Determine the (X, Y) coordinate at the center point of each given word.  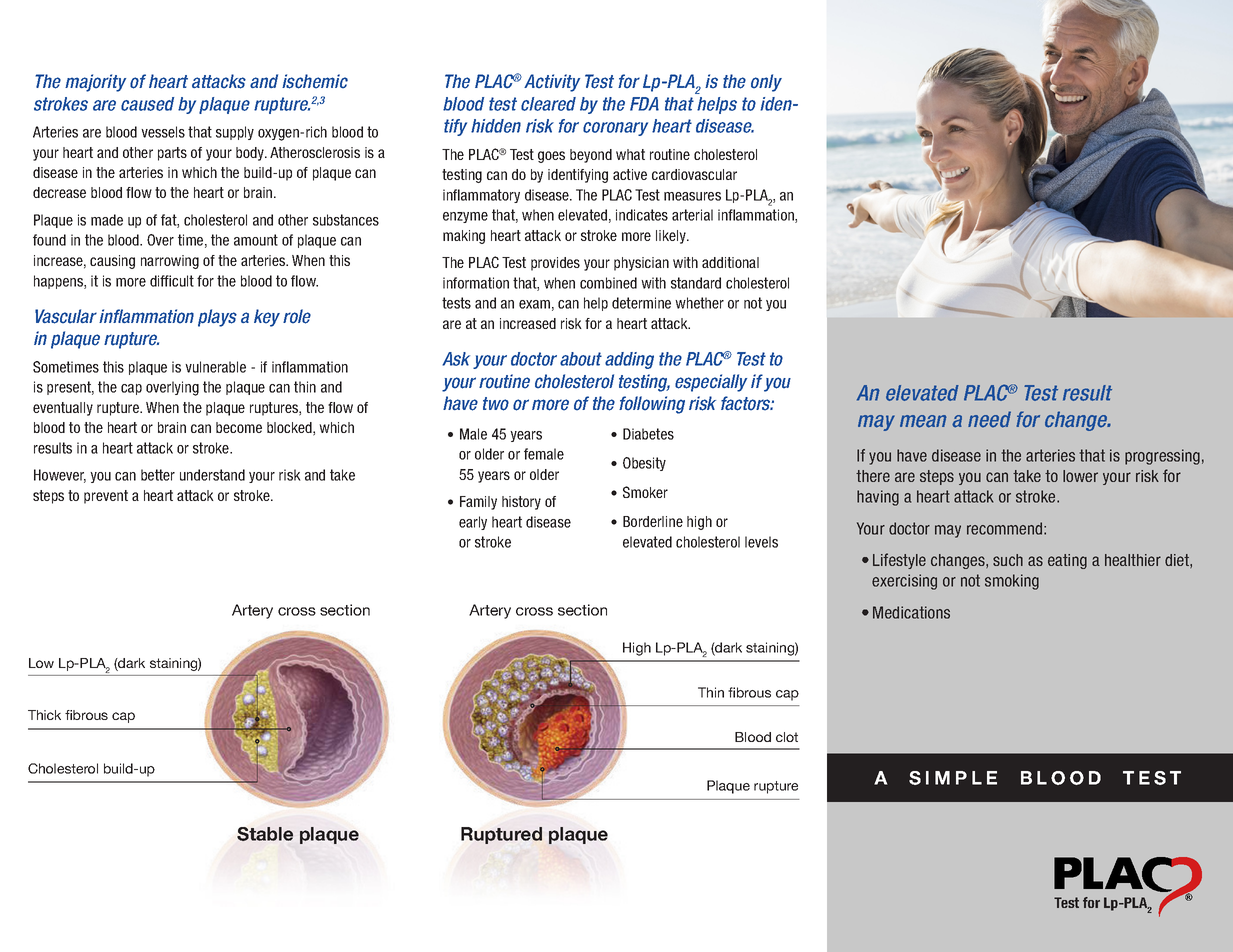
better (158, 475)
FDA (644, 104)
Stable (265, 834)
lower (1080, 476)
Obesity (644, 464)
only (766, 83)
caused (147, 104)
